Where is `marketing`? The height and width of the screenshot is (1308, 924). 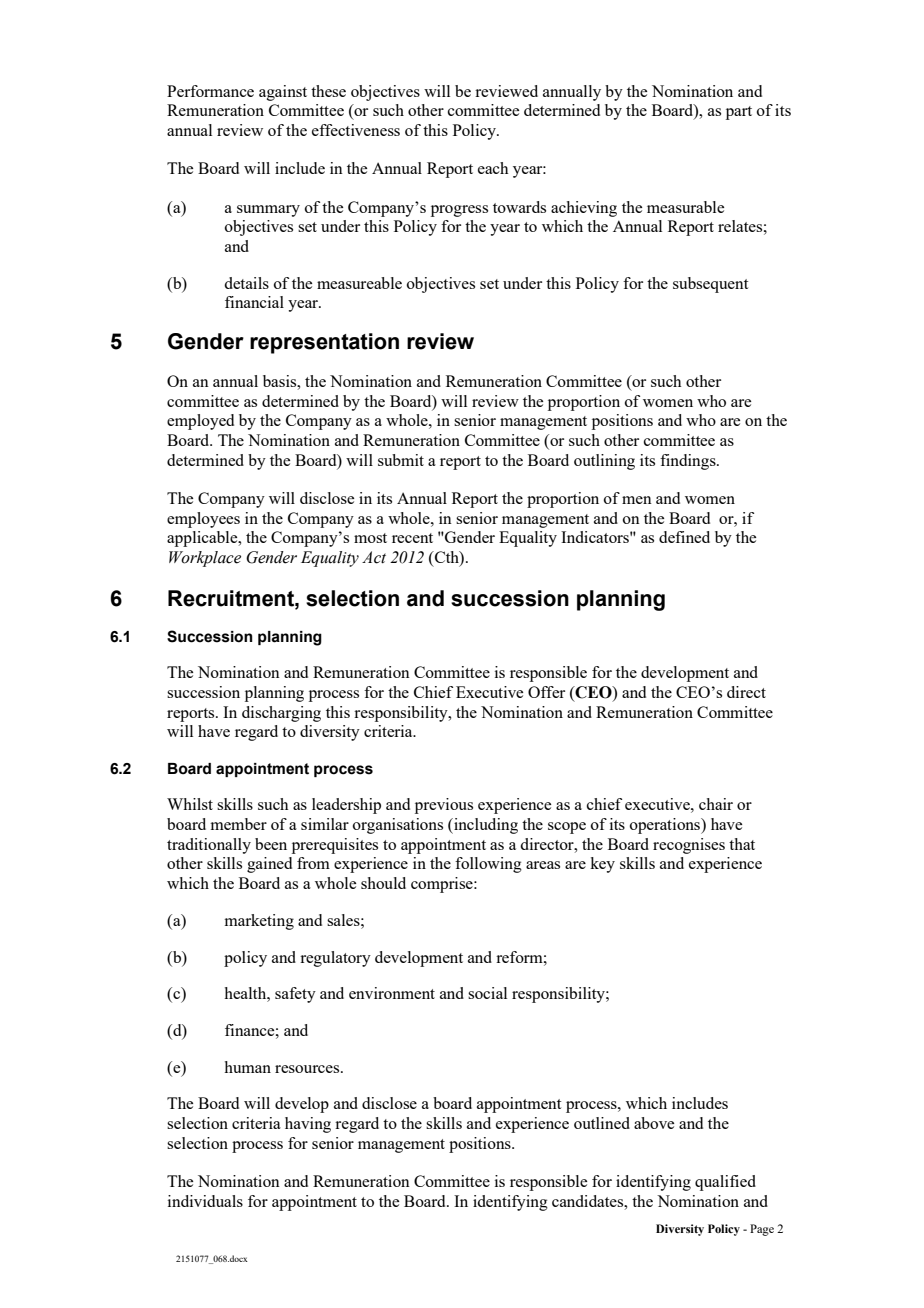
marketing is located at coordinates (259, 922).
